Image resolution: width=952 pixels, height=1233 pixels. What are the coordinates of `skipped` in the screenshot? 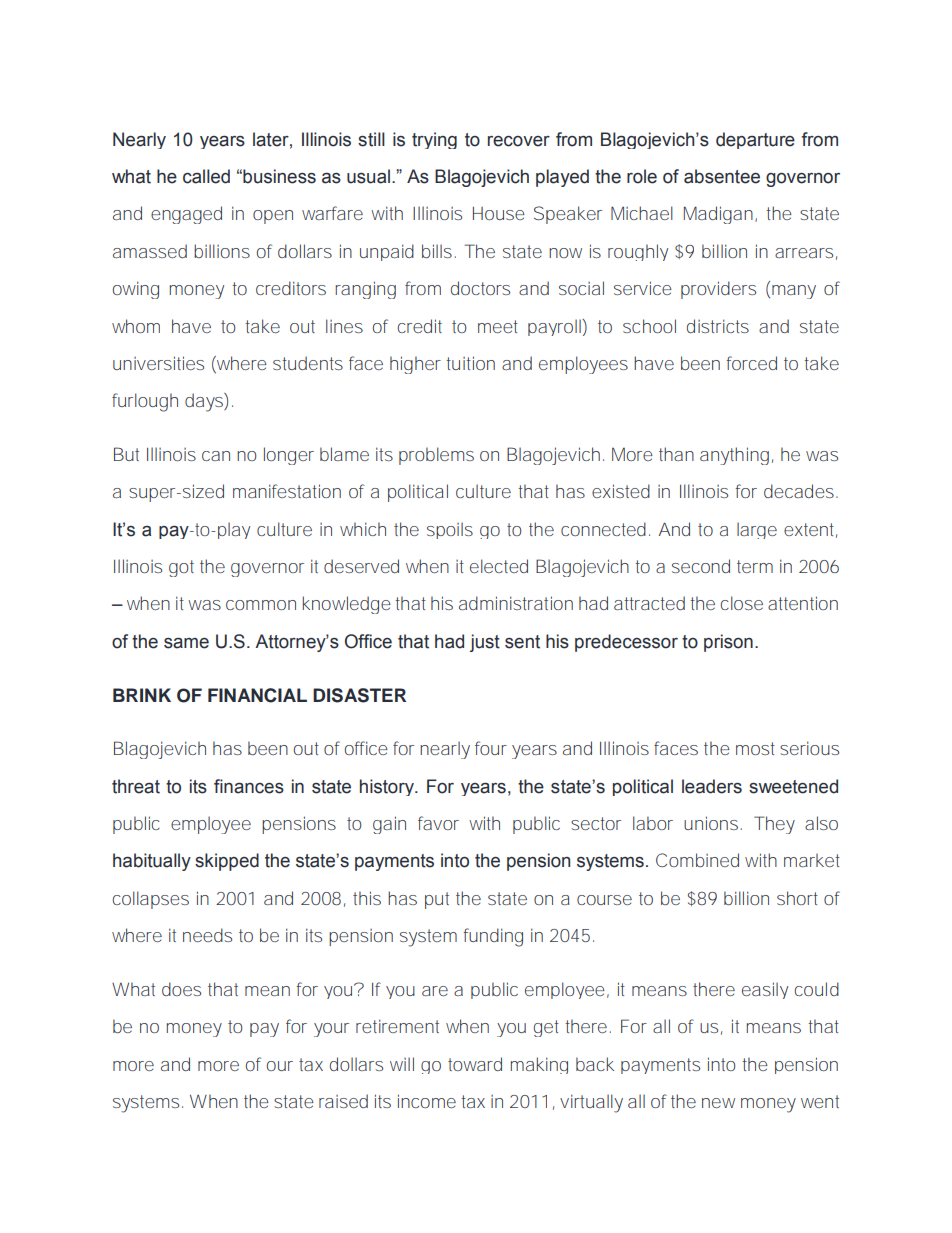 It's located at (227, 862).
